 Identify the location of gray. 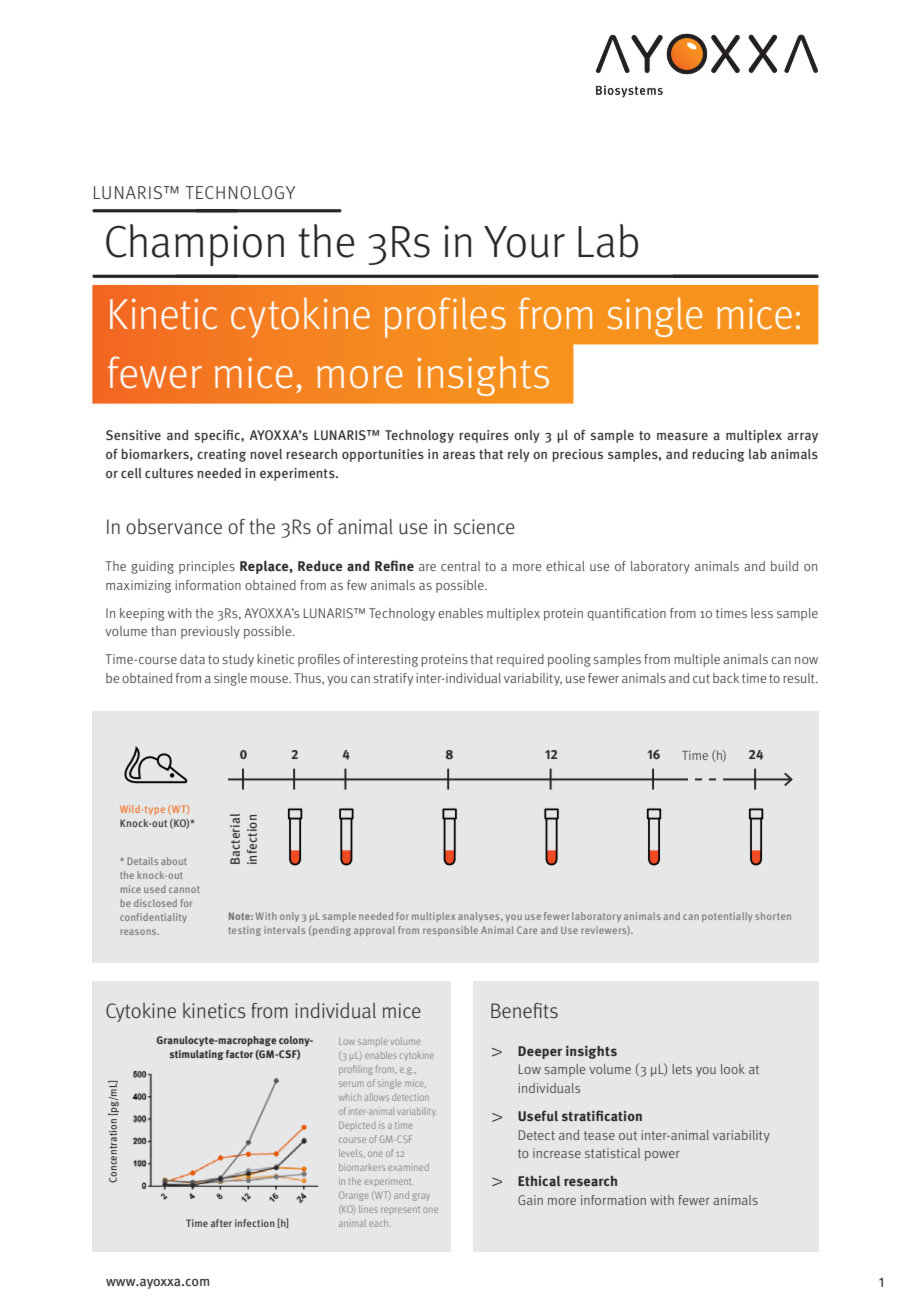
(421, 1197).
